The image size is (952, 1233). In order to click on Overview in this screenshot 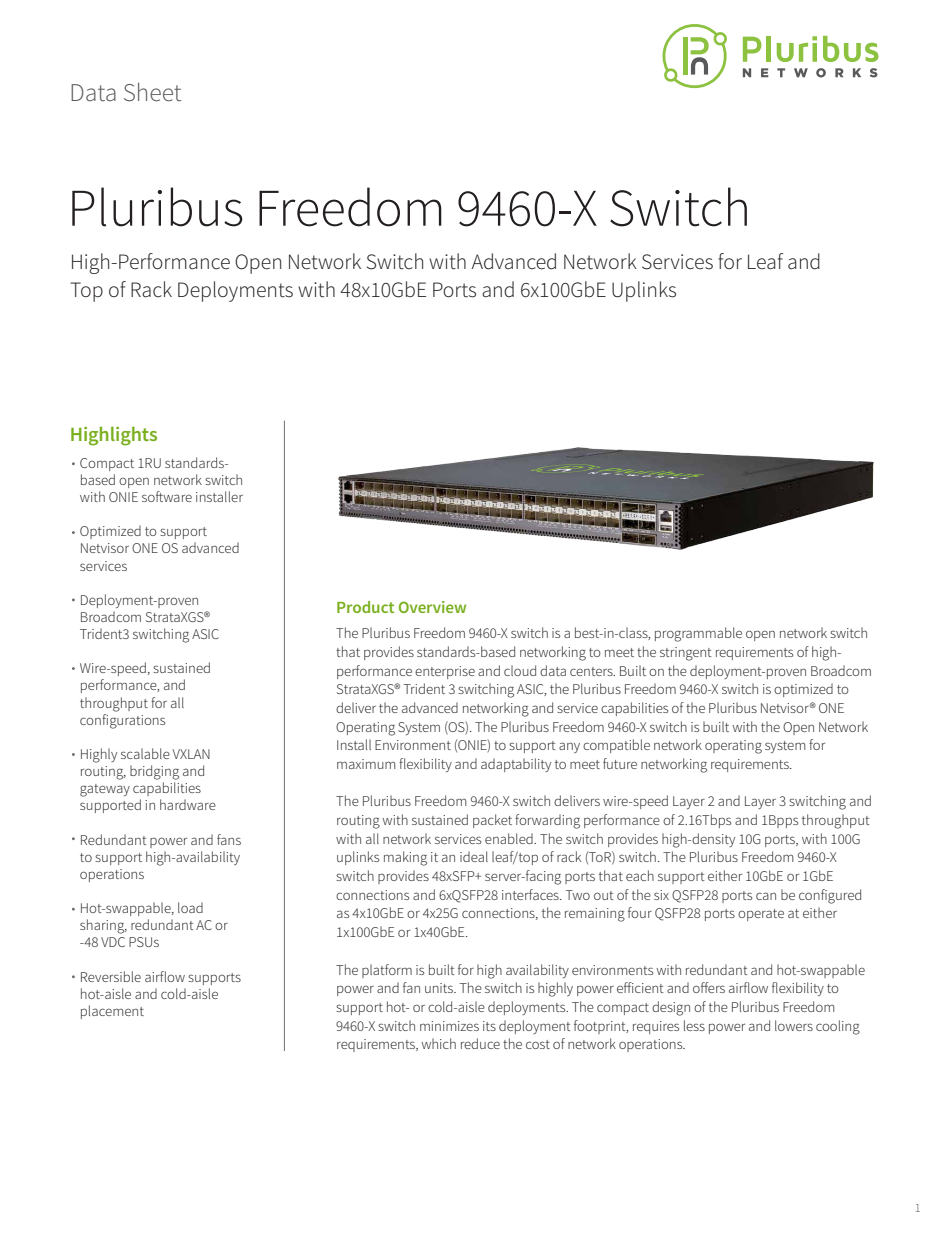, I will do `click(432, 607)`.
